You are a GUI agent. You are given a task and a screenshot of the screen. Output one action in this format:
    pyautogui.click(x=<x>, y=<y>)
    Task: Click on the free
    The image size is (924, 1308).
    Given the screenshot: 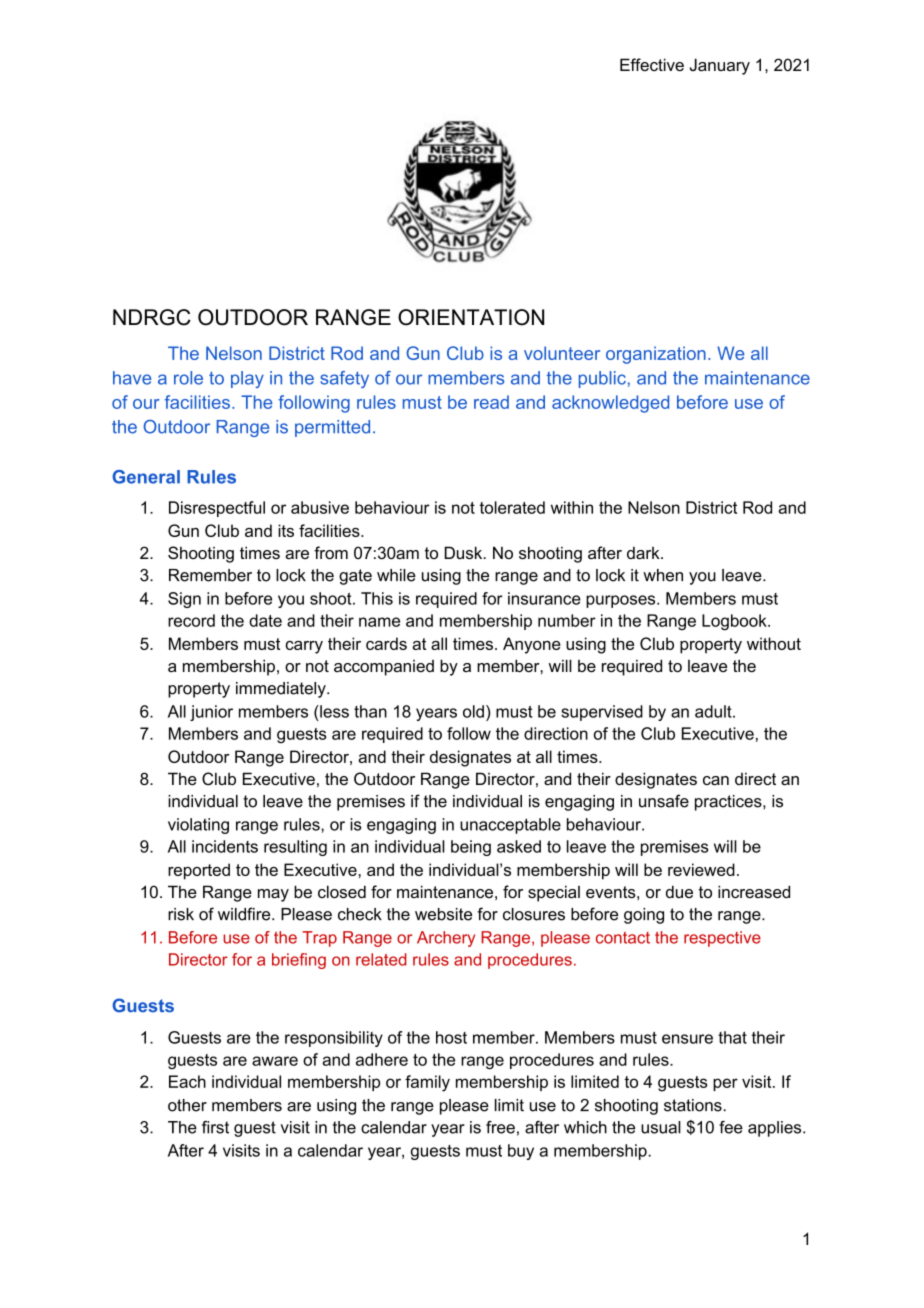 What is the action you would take?
    pyautogui.click(x=500, y=1127)
